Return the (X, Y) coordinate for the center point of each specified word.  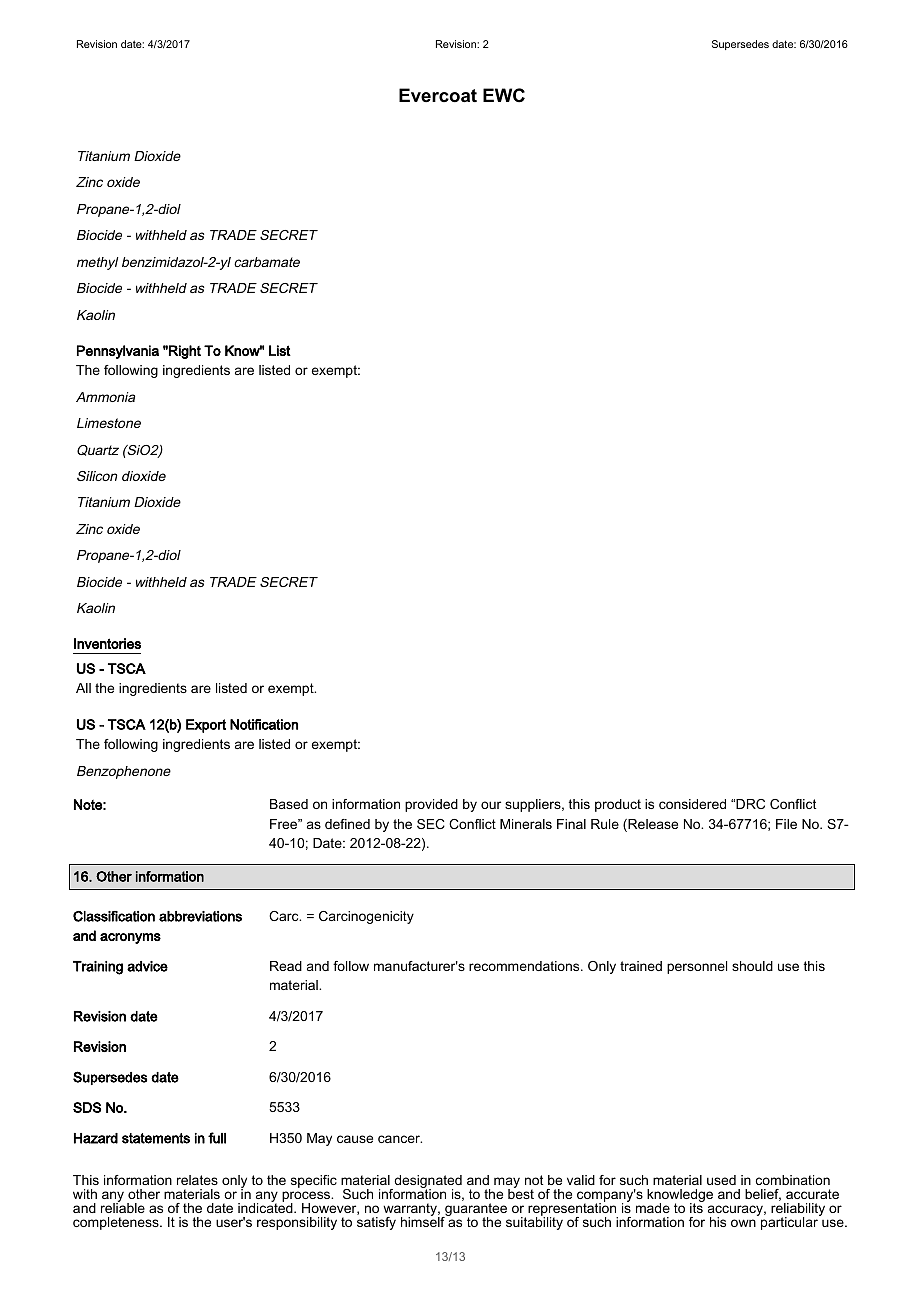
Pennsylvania (118, 352)
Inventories (107, 643)
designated (427, 1183)
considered (692, 804)
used (721, 1180)
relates (197, 1180)
